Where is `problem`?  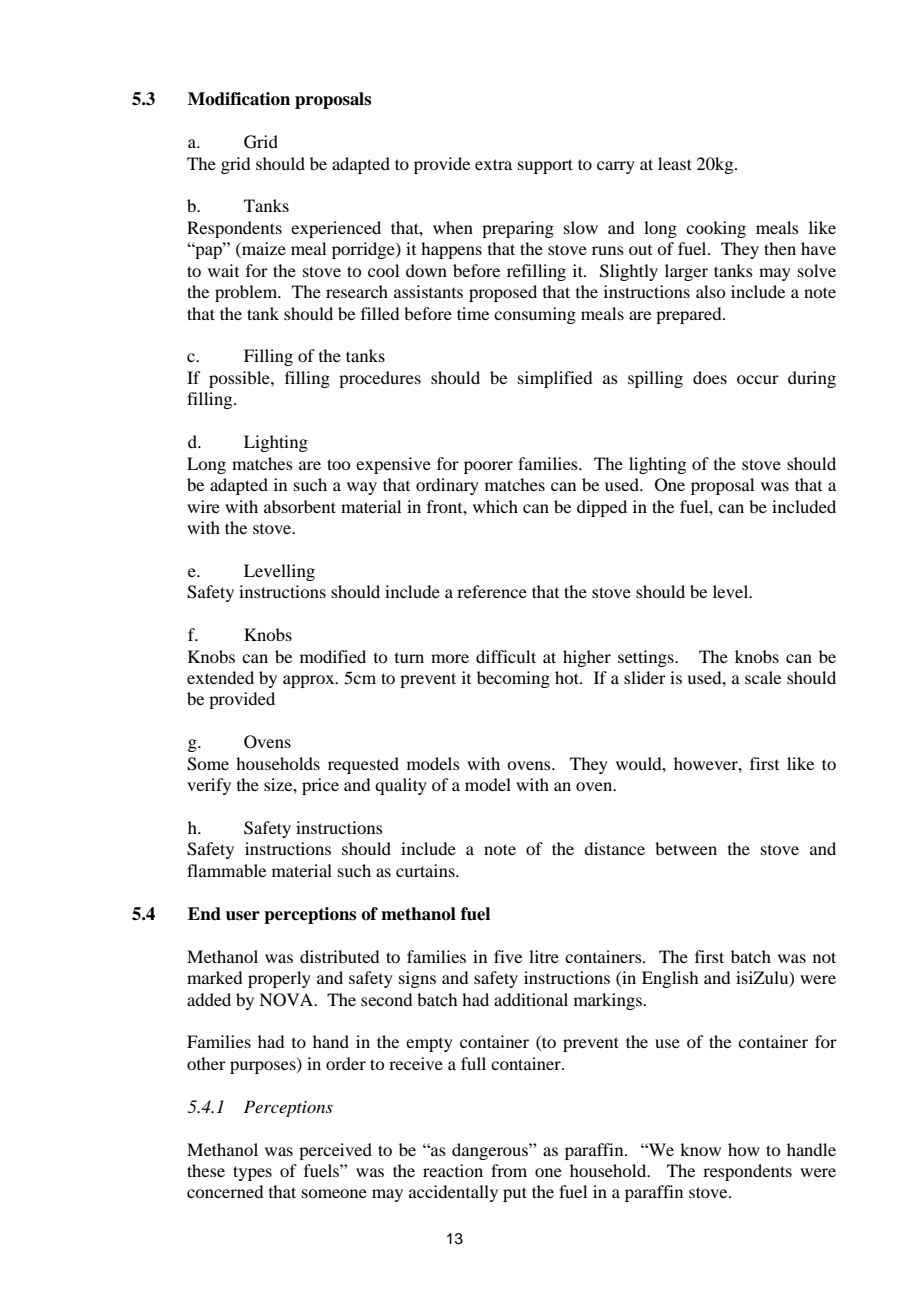
problem is located at coordinates (247, 293).
